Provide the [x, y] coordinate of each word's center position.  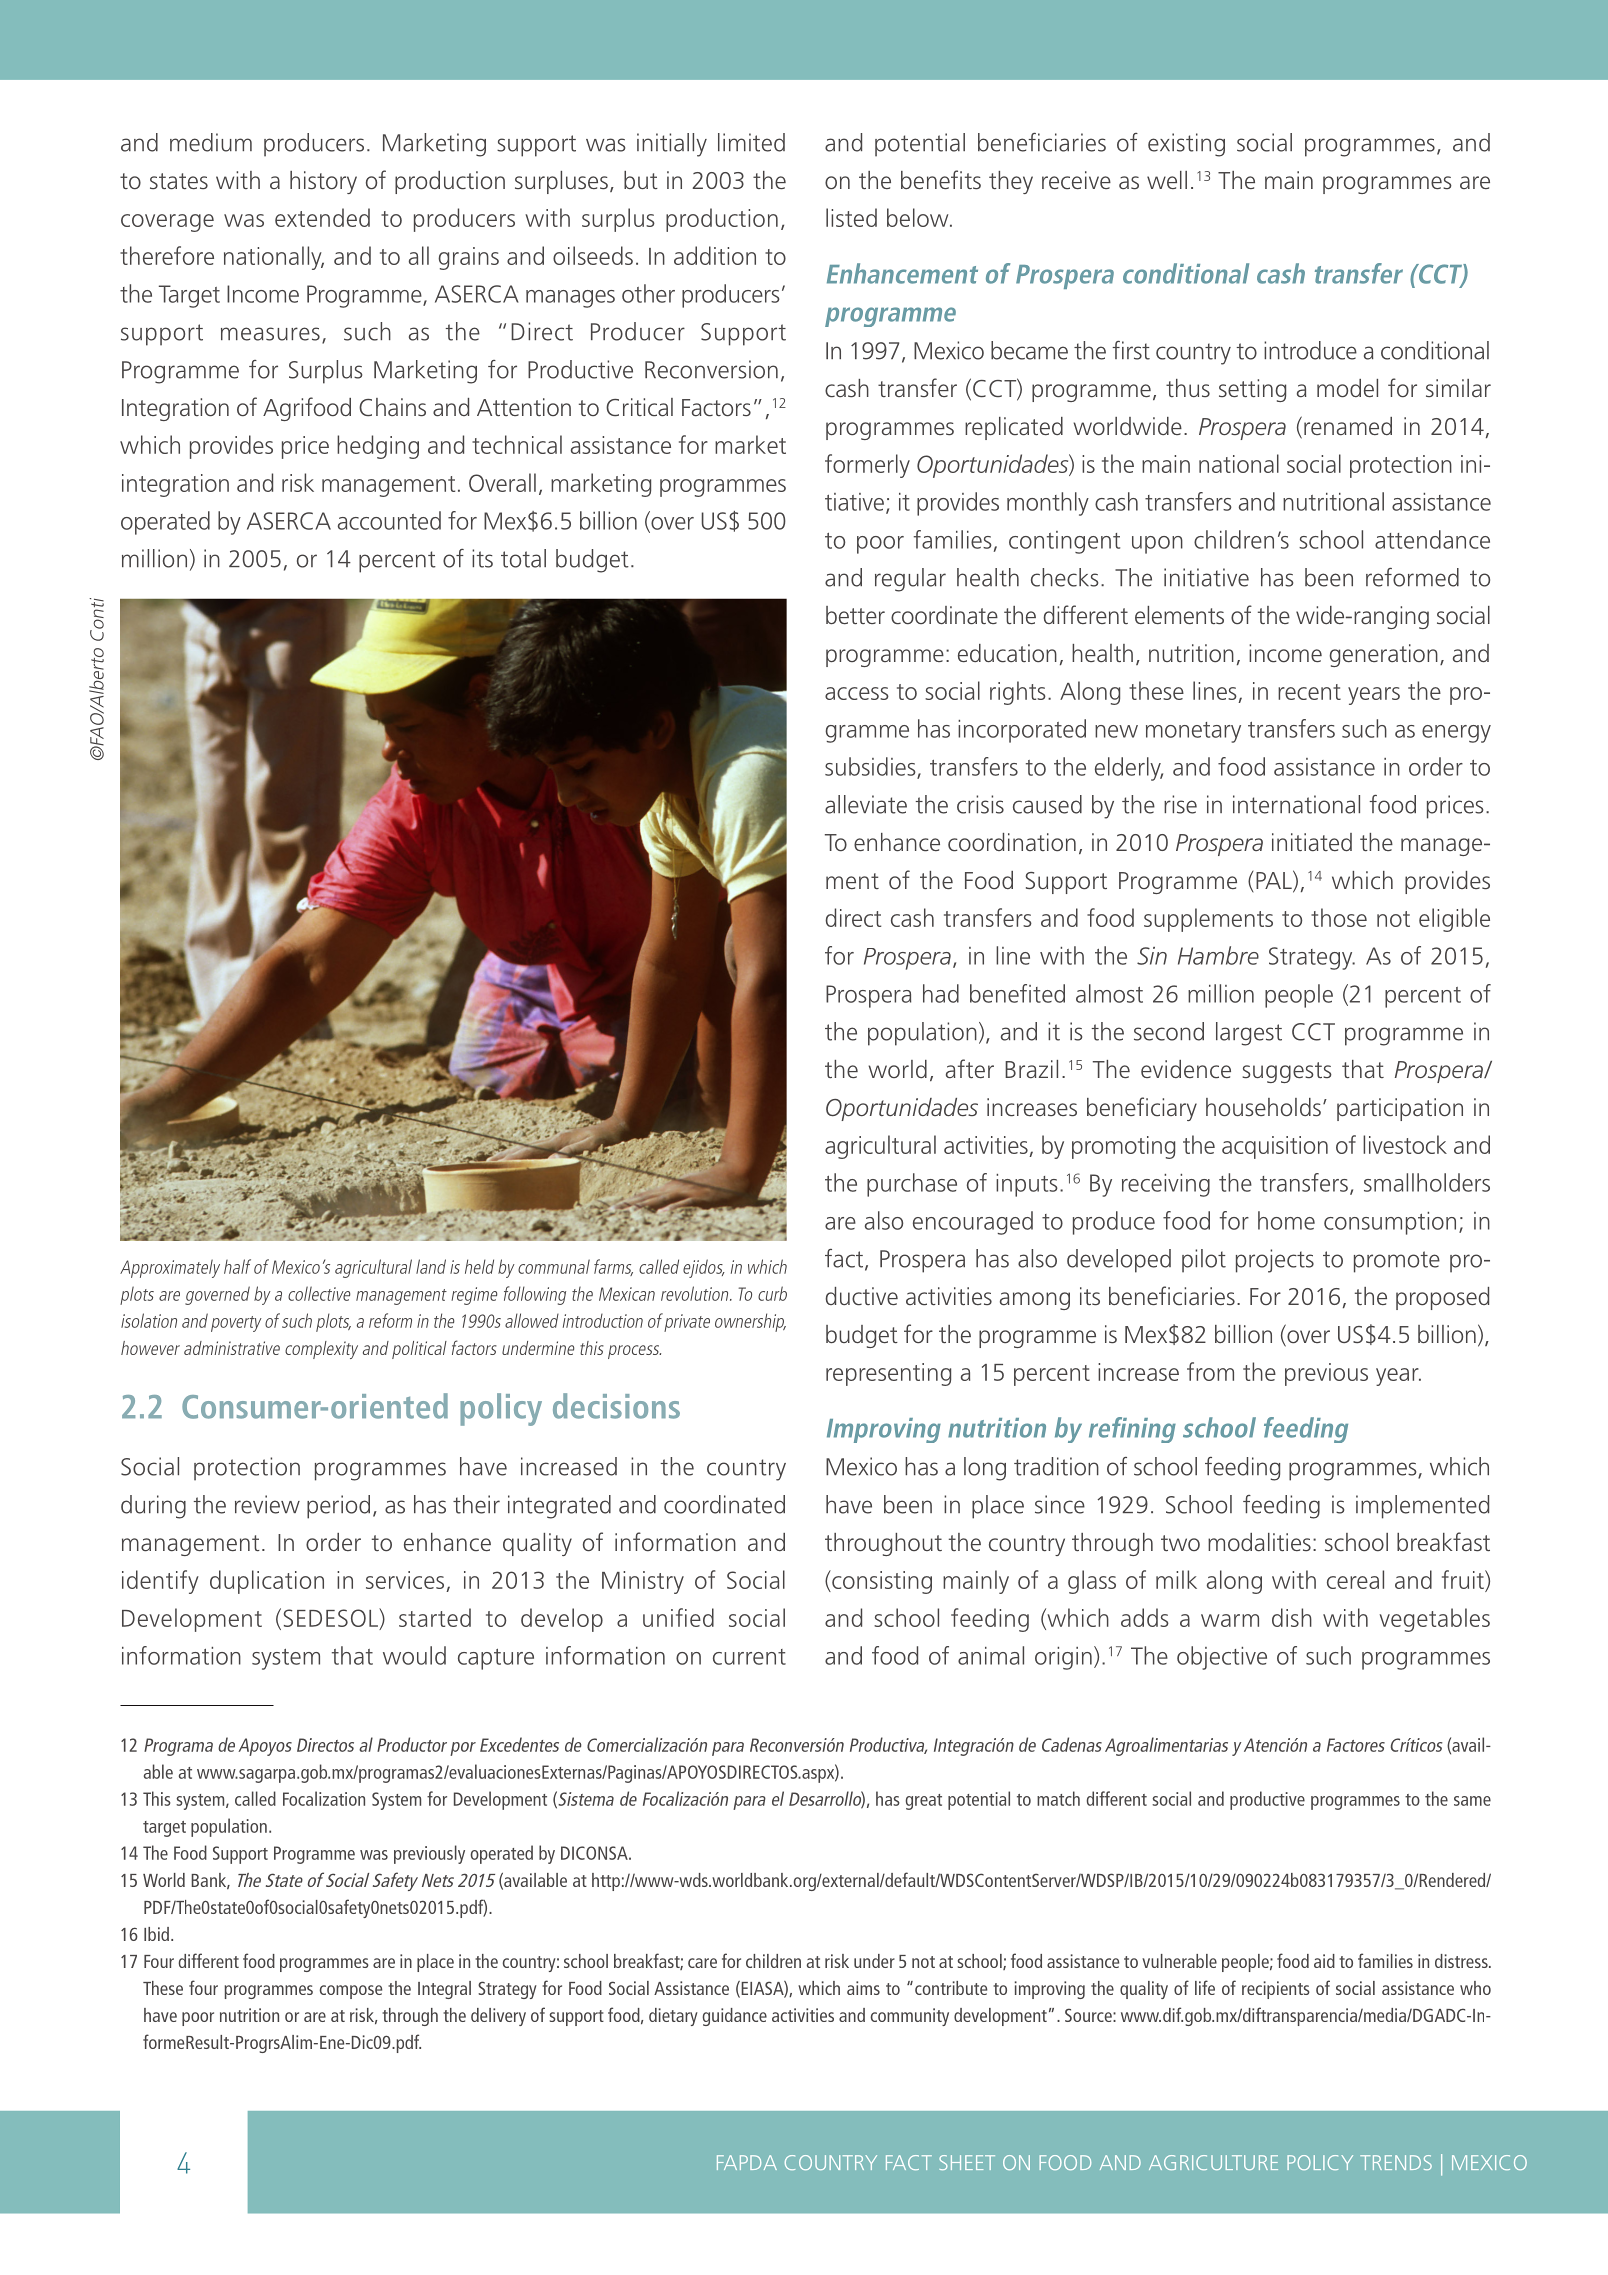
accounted [389, 520]
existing [1186, 145]
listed [851, 217]
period [338, 1507]
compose [351, 1992]
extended [322, 217]
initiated [1312, 842]
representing [888, 1374]
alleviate [866, 804]
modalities [1259, 1542]
